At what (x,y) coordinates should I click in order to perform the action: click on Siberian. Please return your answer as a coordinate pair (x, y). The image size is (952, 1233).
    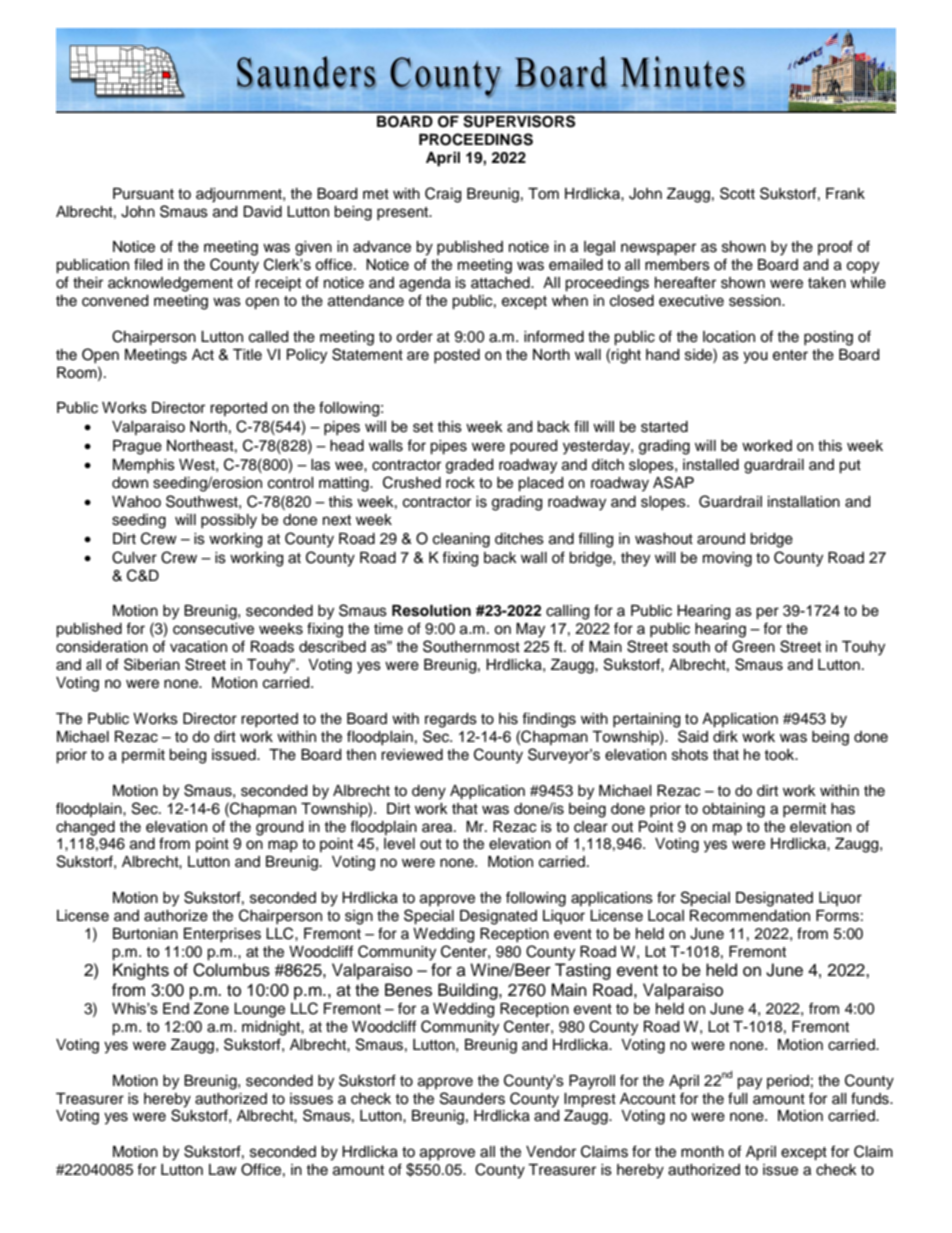
    Looking at the image, I should click on (152, 664).
